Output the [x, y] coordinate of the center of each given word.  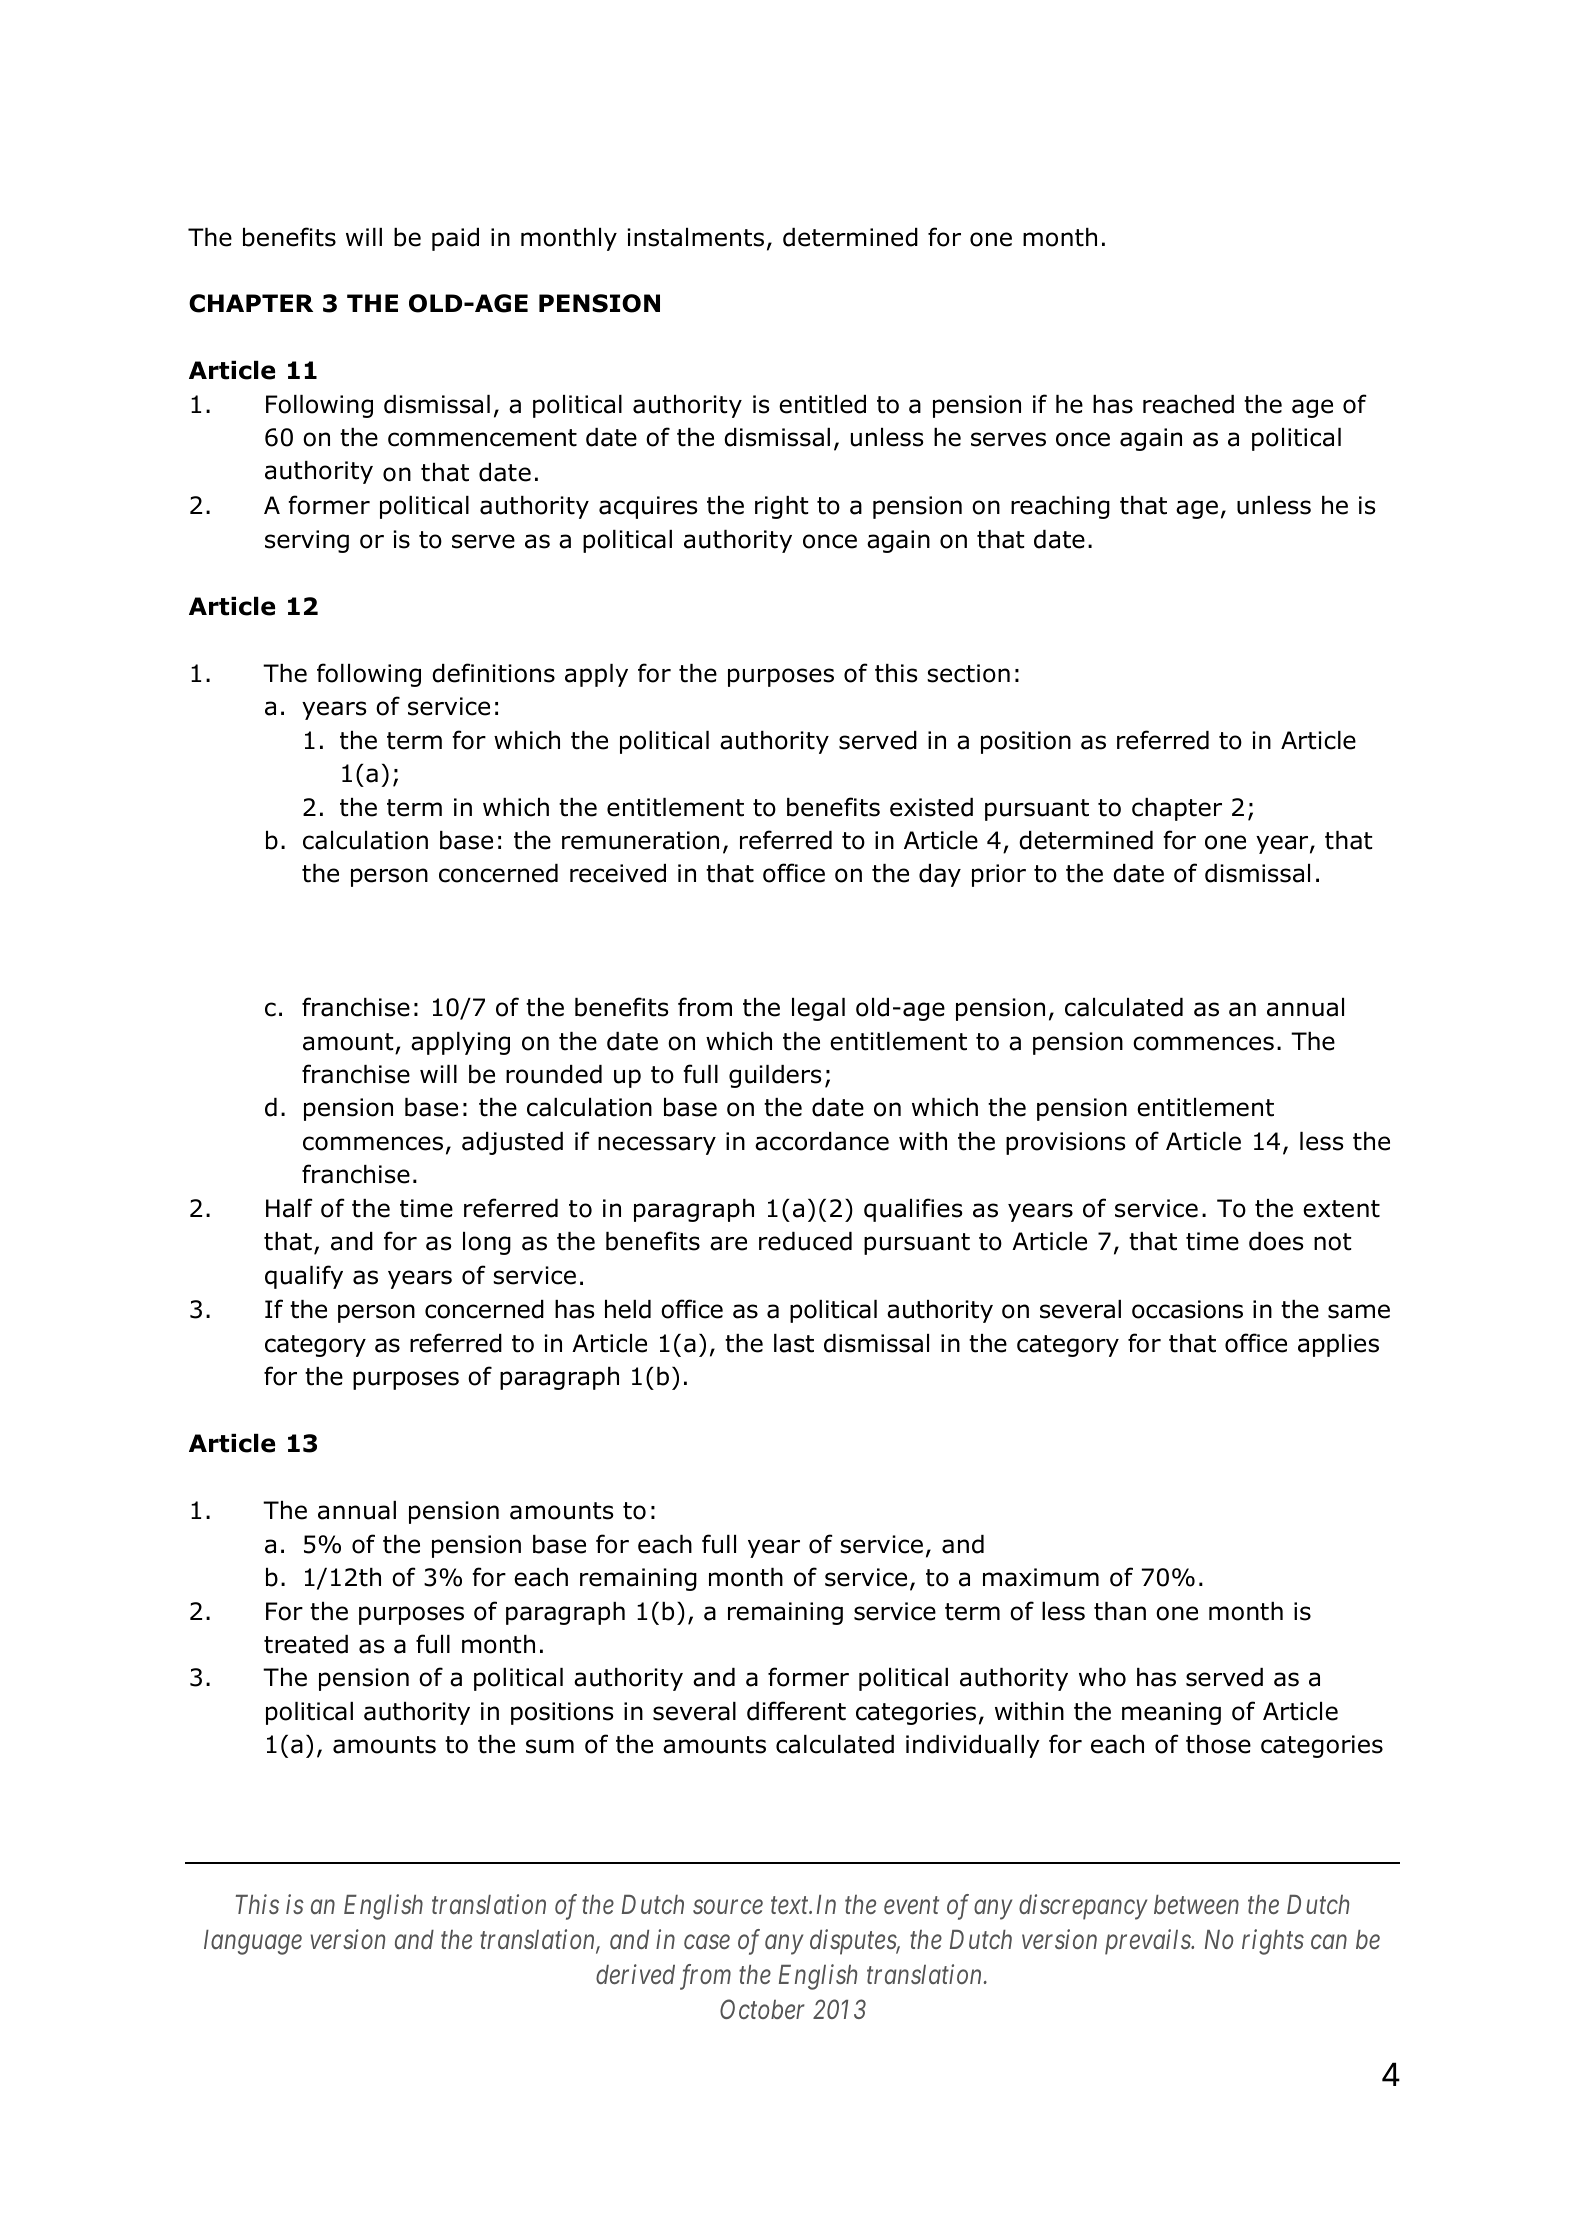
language [253, 1942]
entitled [822, 404]
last [794, 1343]
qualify [304, 1277]
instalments [695, 237]
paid [455, 239]
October [762, 2009]
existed [931, 807]
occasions [1187, 1309]
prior [999, 875]
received [618, 873]
